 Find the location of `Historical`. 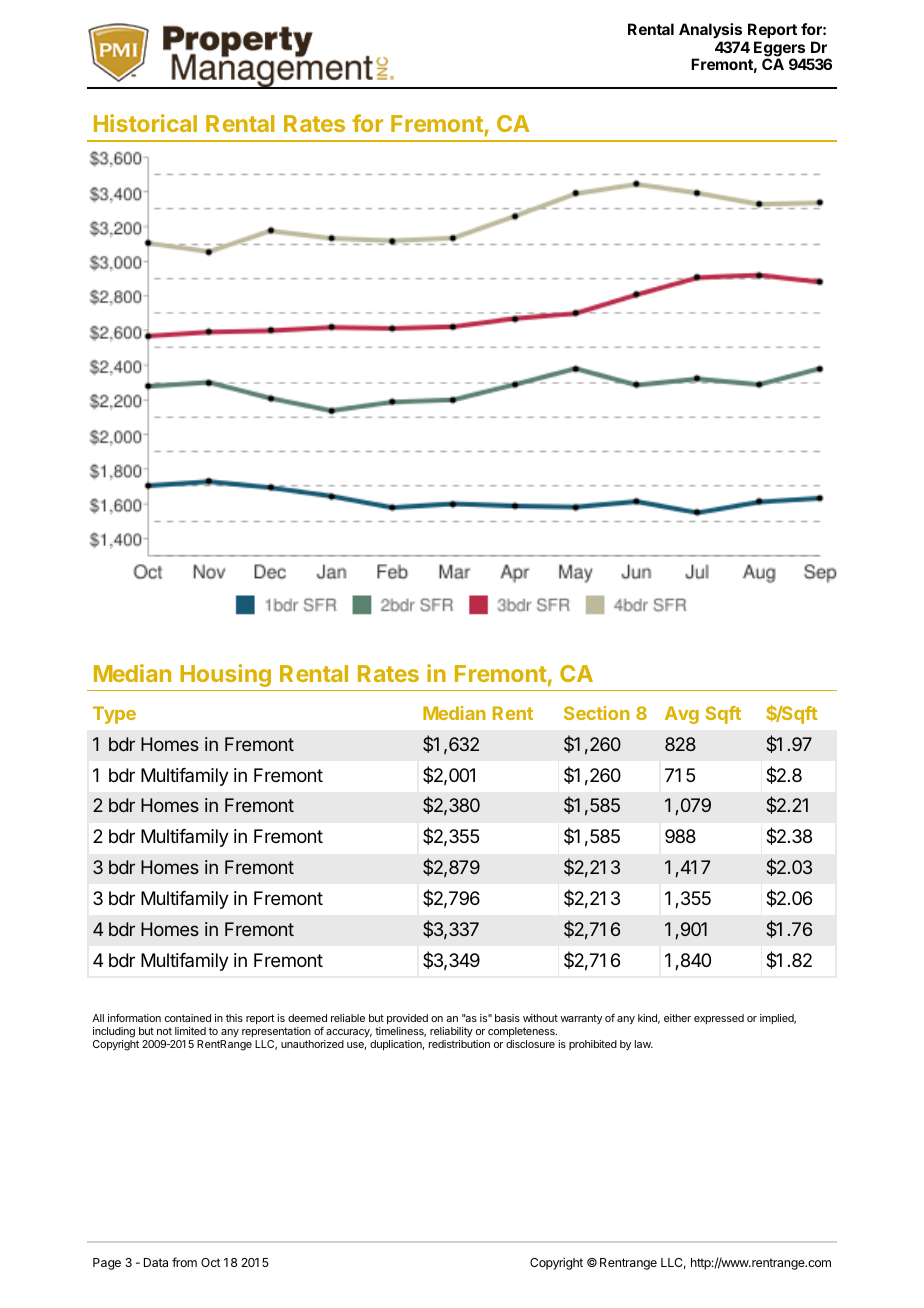

Historical is located at coordinates (145, 123).
